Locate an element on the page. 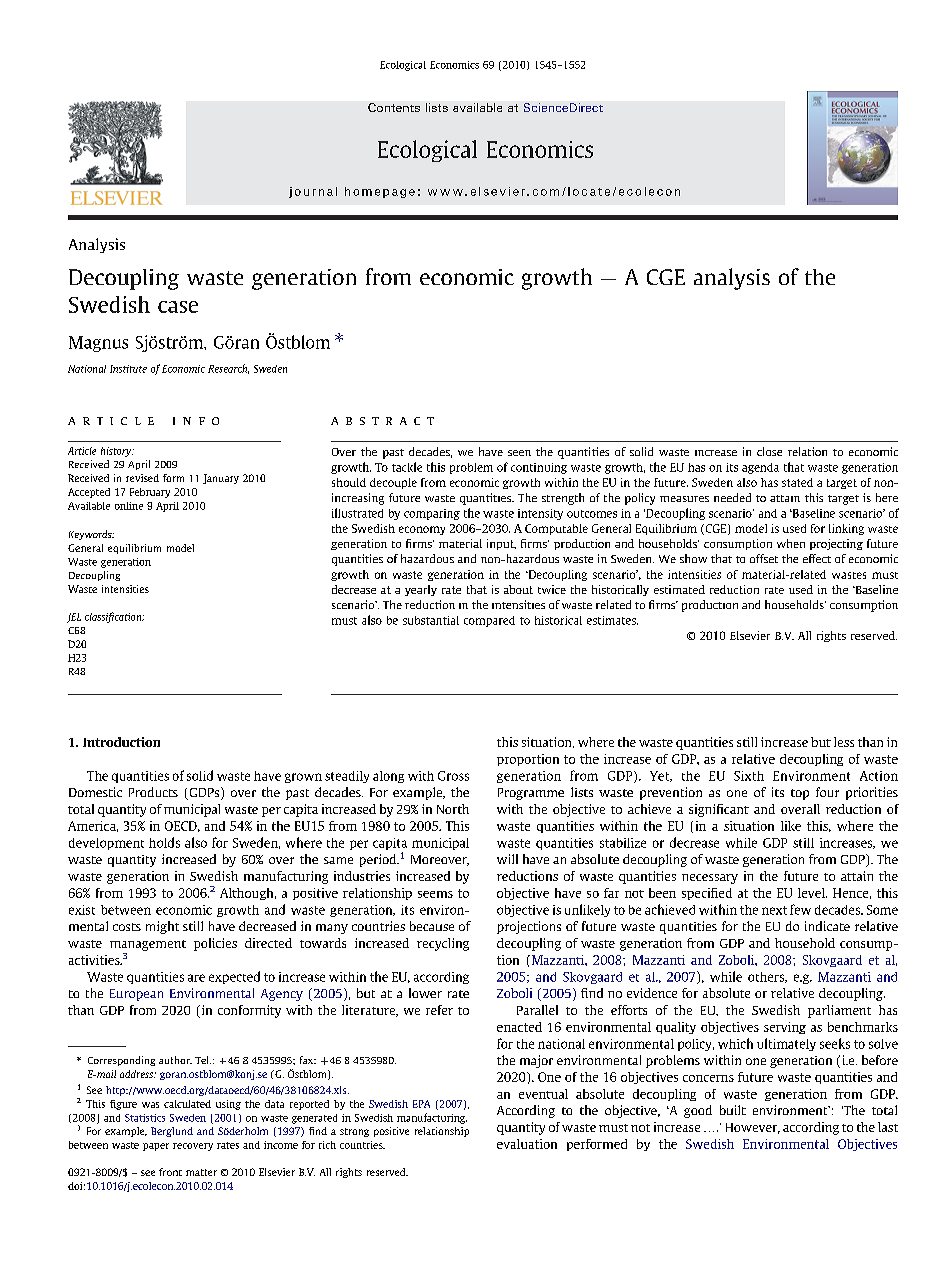  top is located at coordinates (800, 794).
